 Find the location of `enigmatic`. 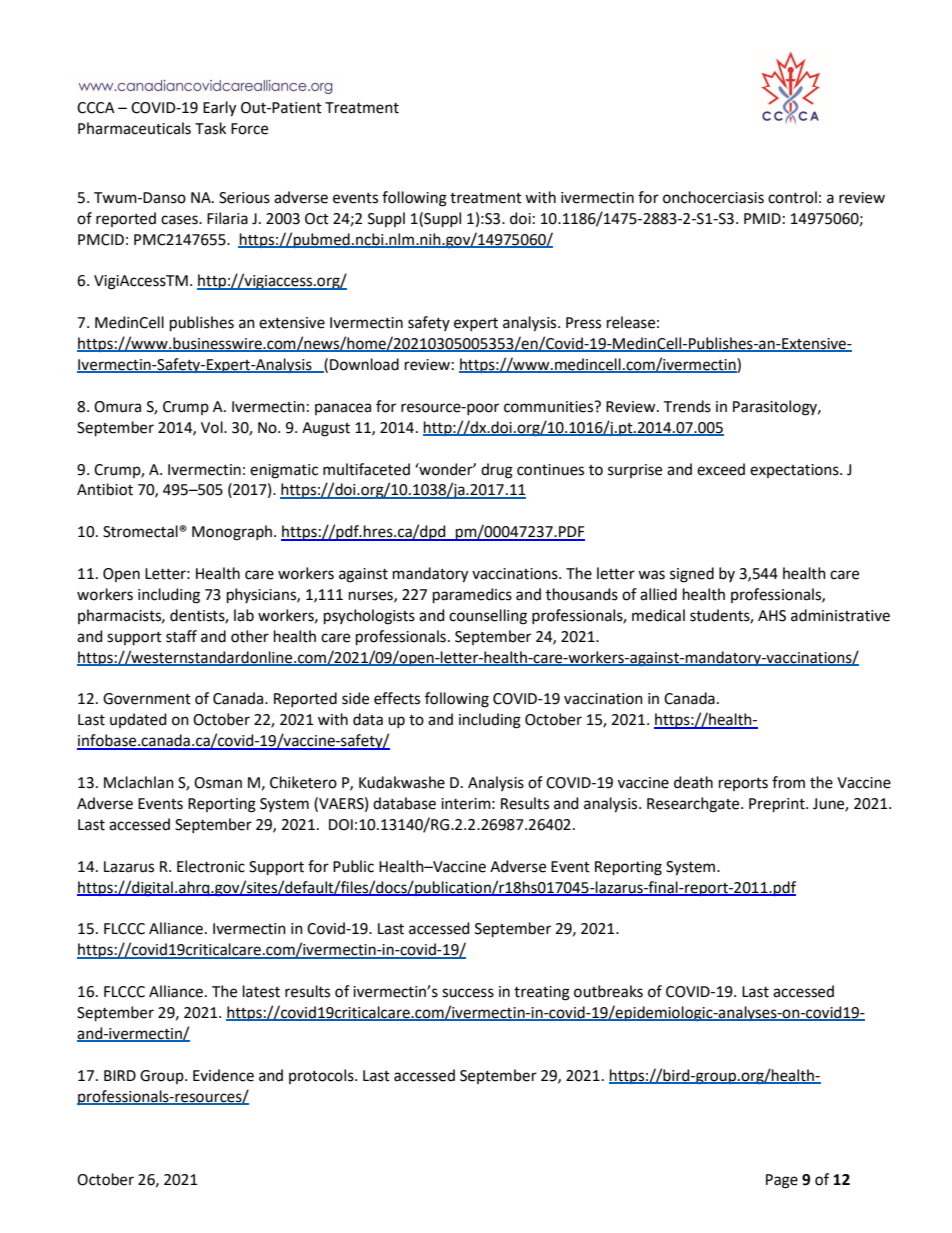

enigmatic is located at coordinates (284, 471).
